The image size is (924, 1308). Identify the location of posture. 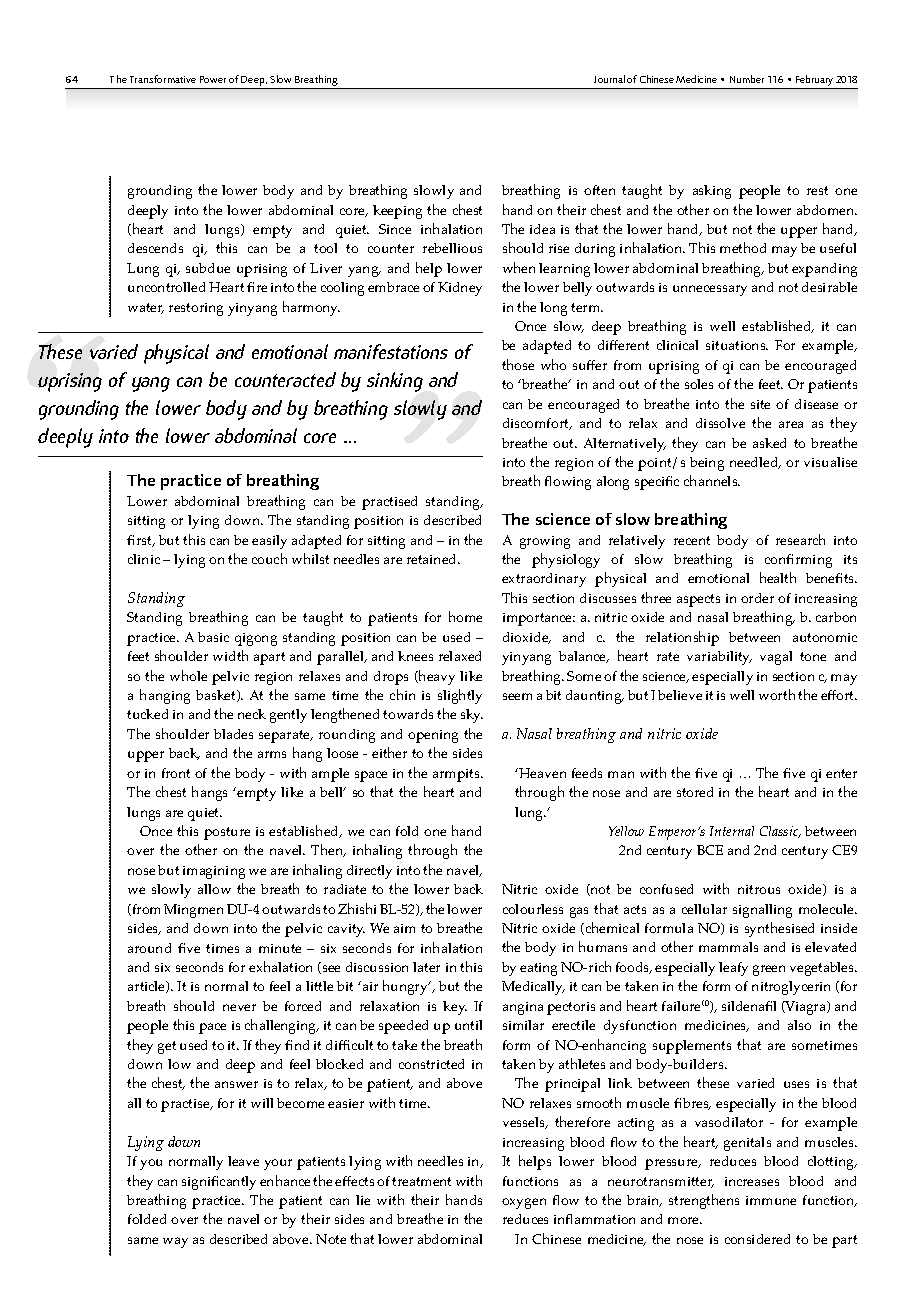
(227, 833).
